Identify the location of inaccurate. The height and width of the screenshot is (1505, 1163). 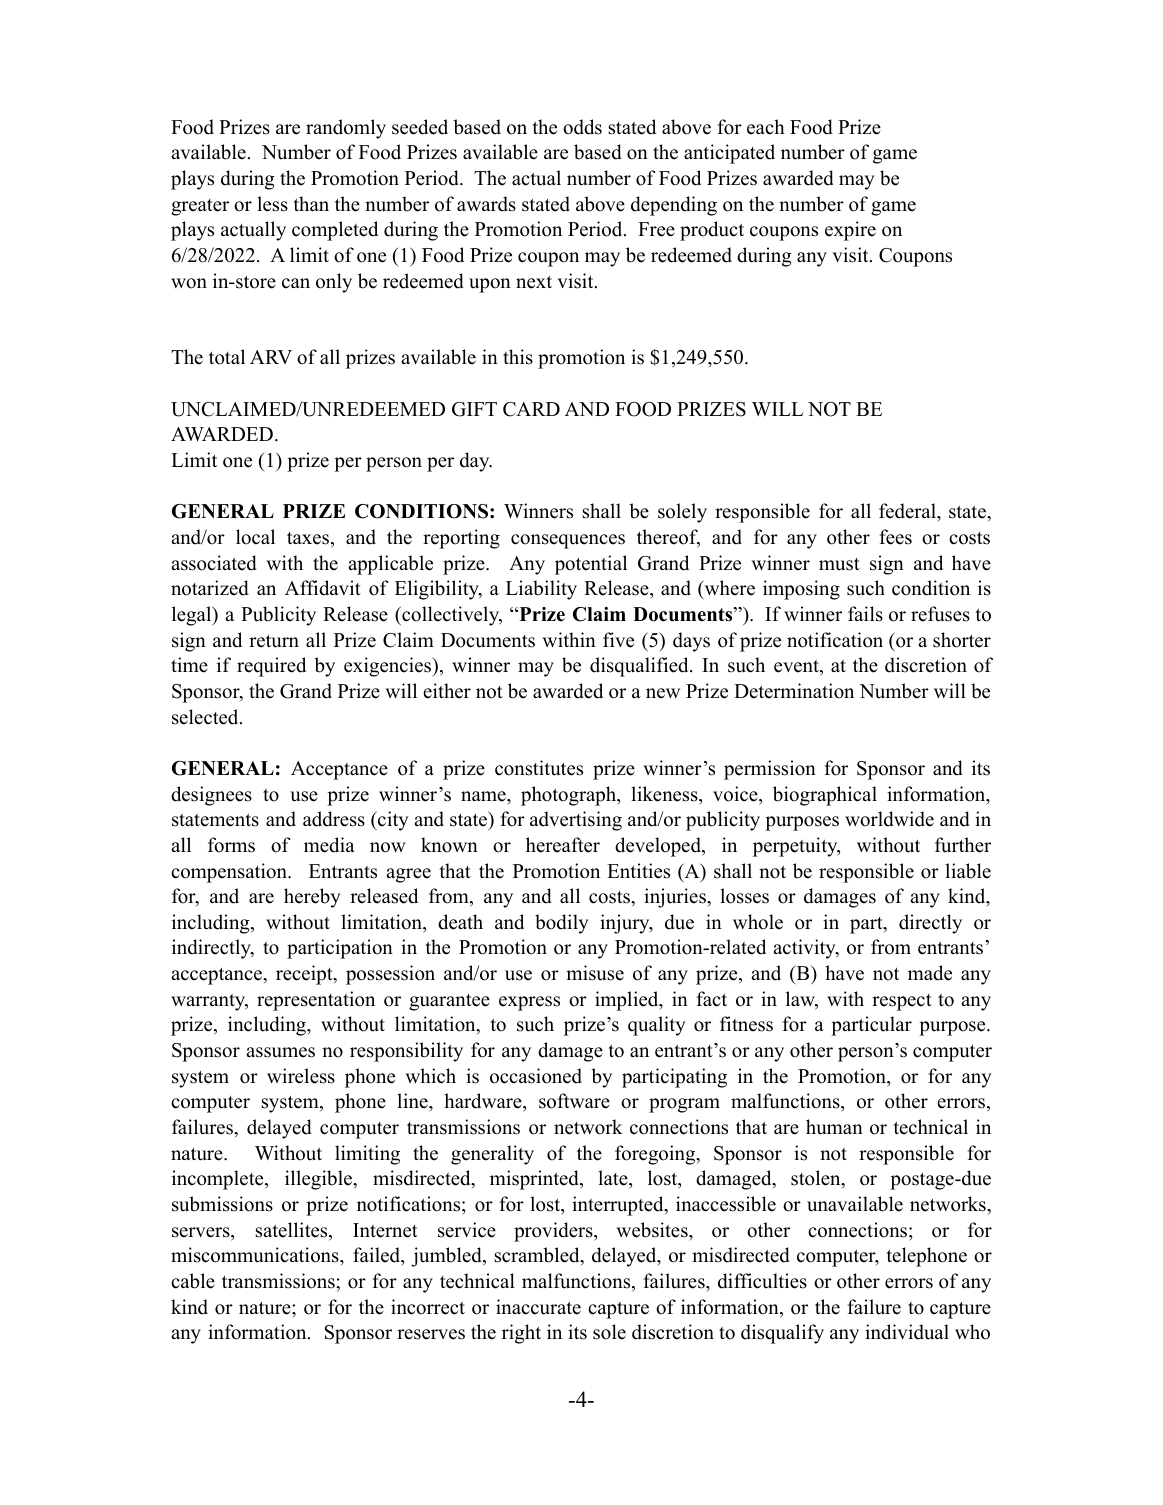
(538, 1307).
